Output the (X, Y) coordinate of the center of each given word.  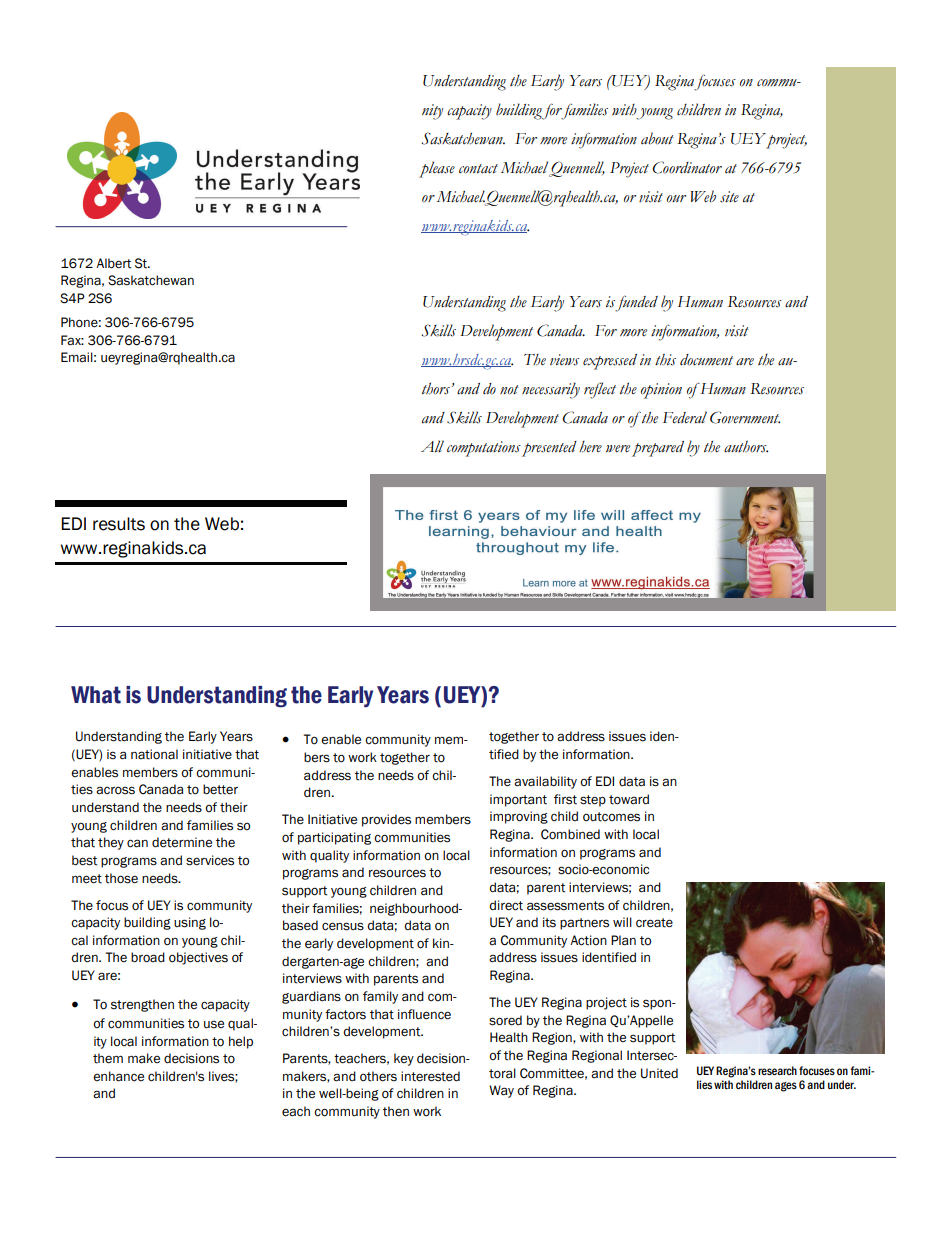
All (432, 446)
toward (629, 799)
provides (386, 820)
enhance (118, 1076)
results (119, 524)
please (437, 169)
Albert (114, 263)
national (154, 754)
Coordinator (687, 167)
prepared (658, 449)
